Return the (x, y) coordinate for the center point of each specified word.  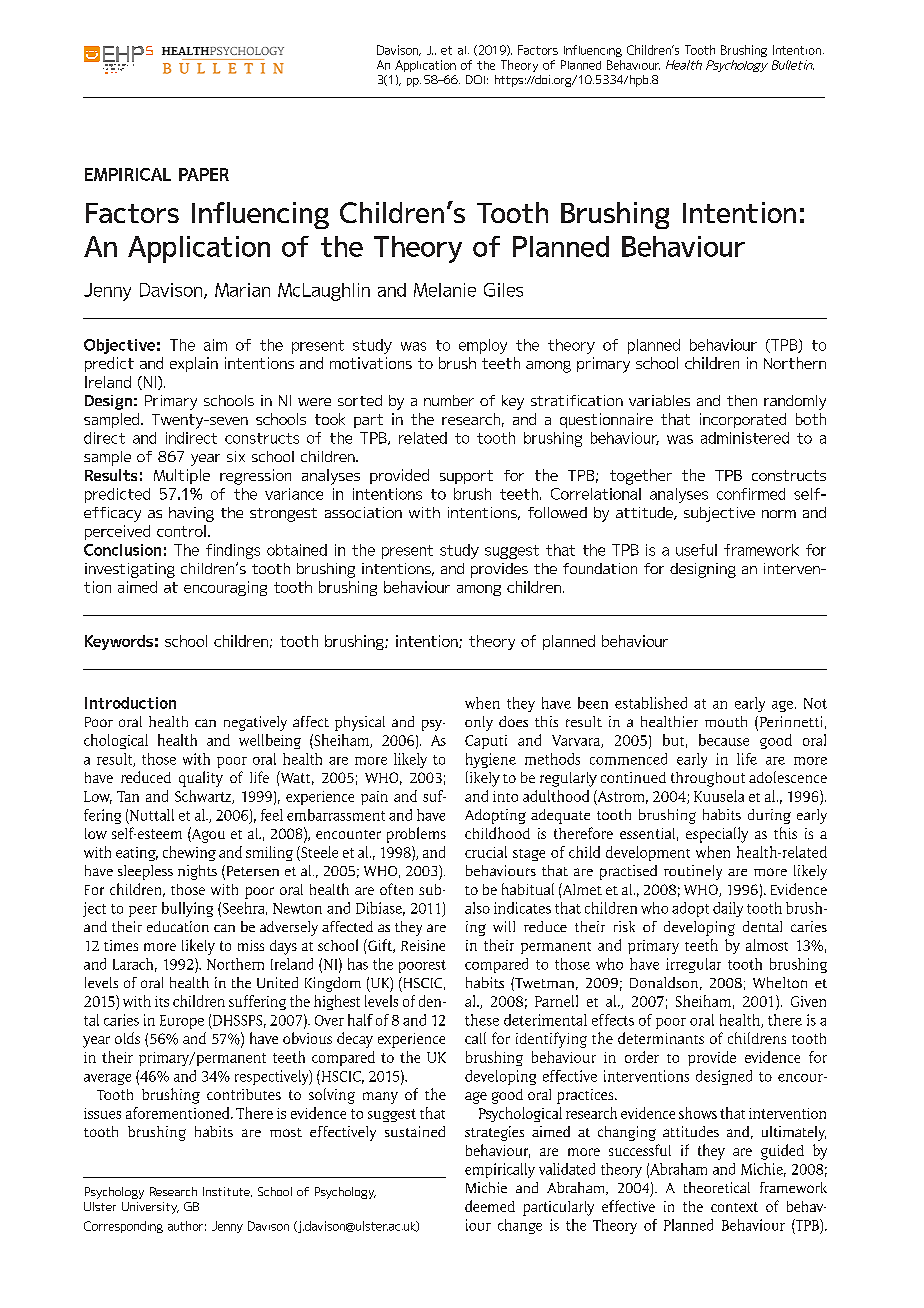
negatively (255, 723)
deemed (490, 1206)
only (479, 723)
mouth (726, 721)
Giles (503, 290)
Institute (227, 1192)
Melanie (445, 290)
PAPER (204, 174)
